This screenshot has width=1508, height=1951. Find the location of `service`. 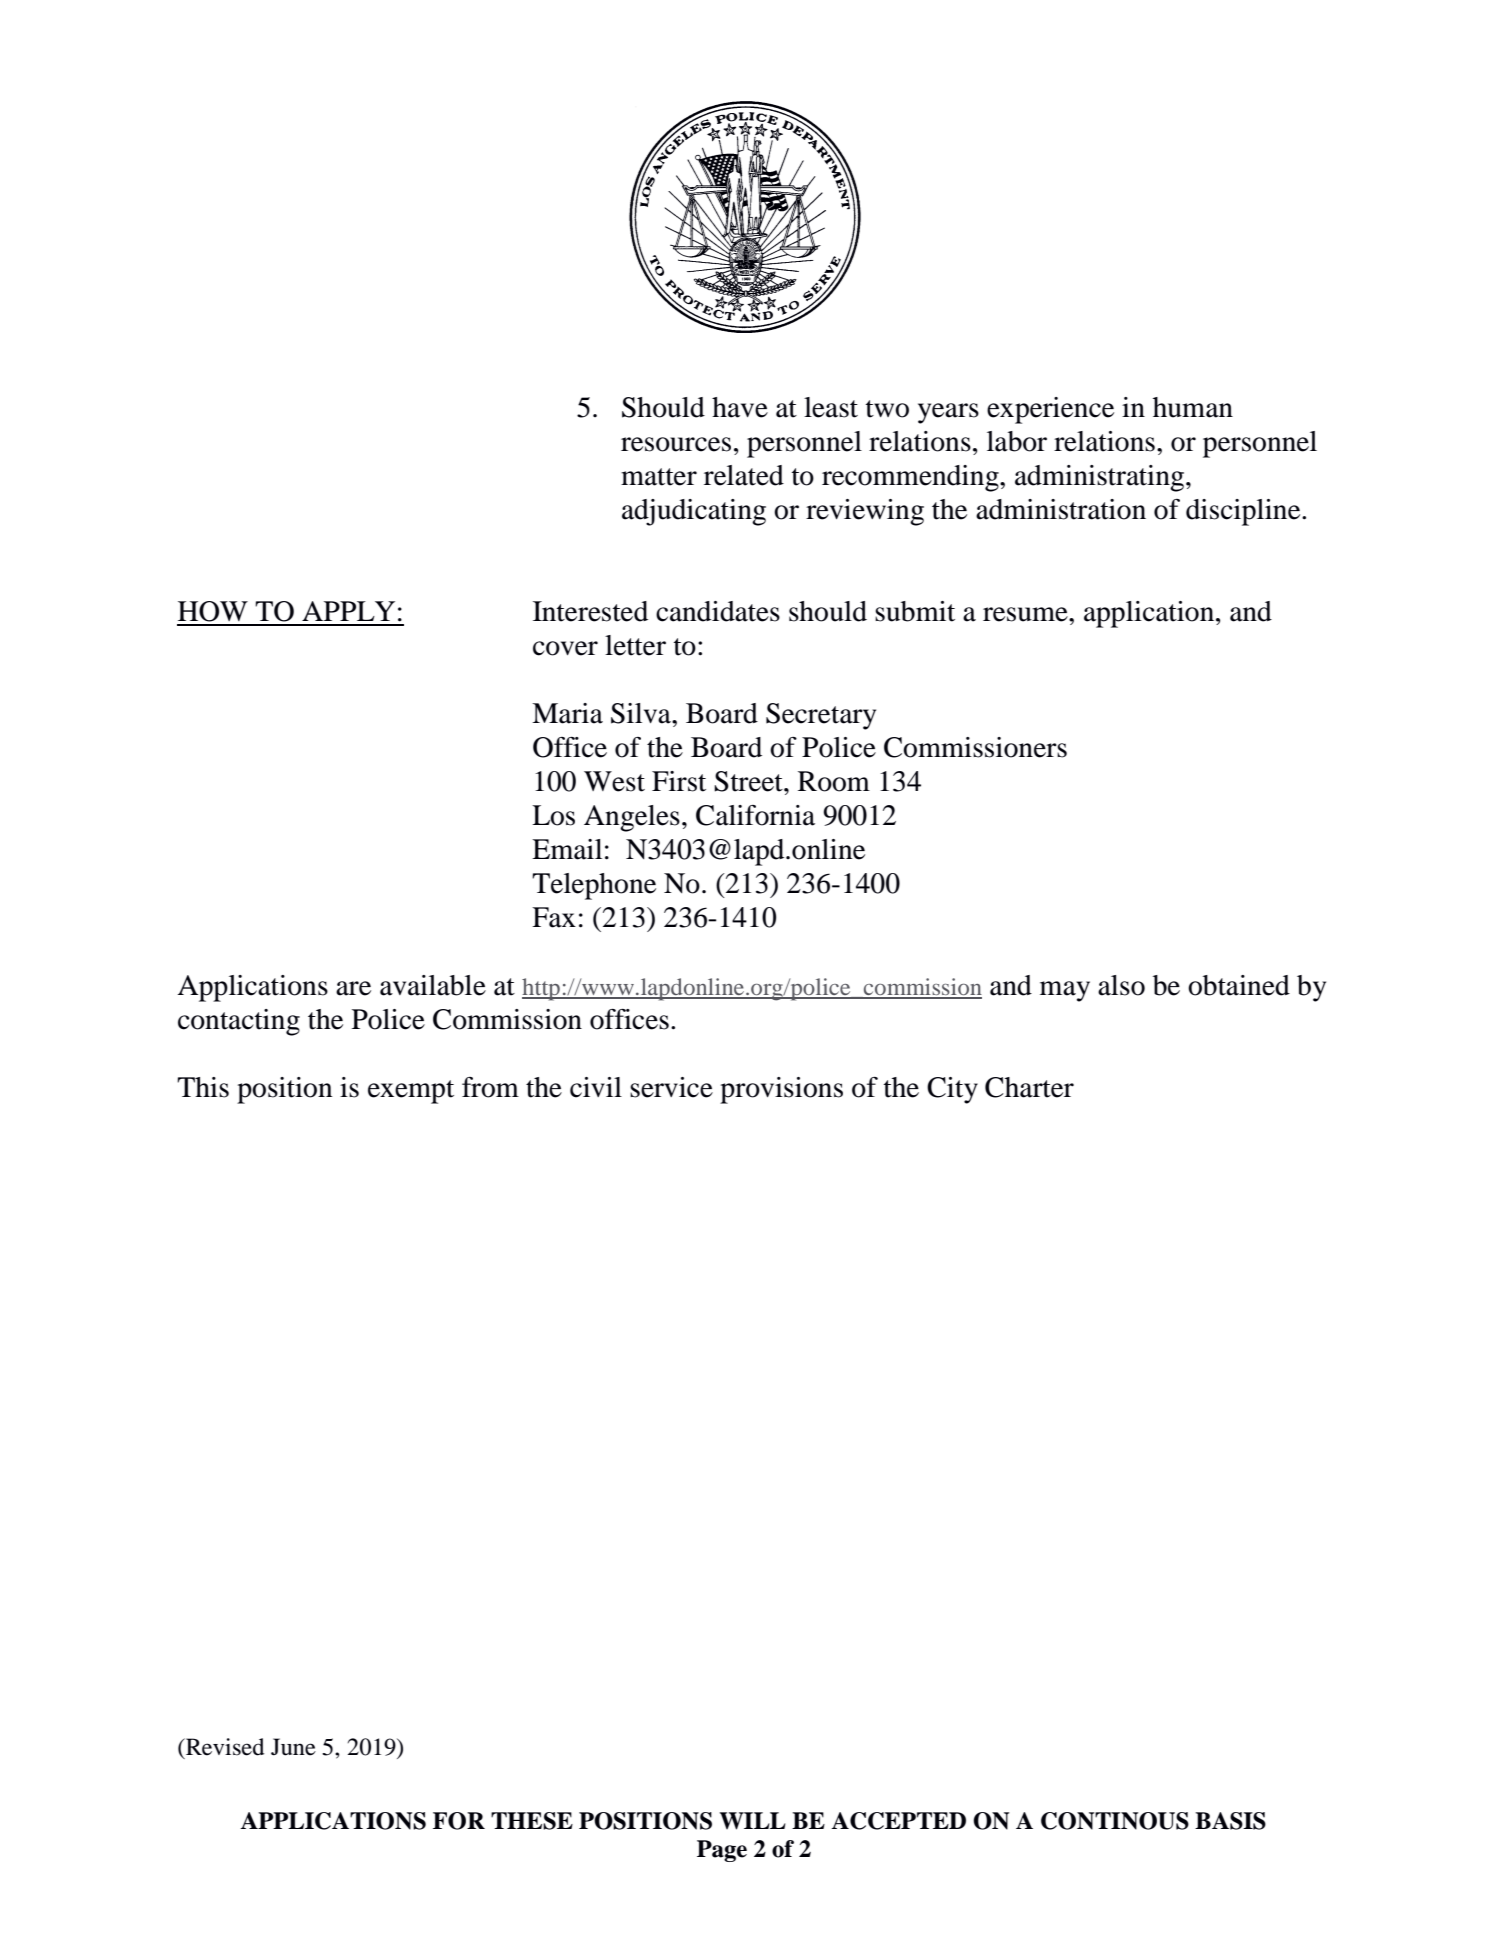

service is located at coordinates (671, 1087).
